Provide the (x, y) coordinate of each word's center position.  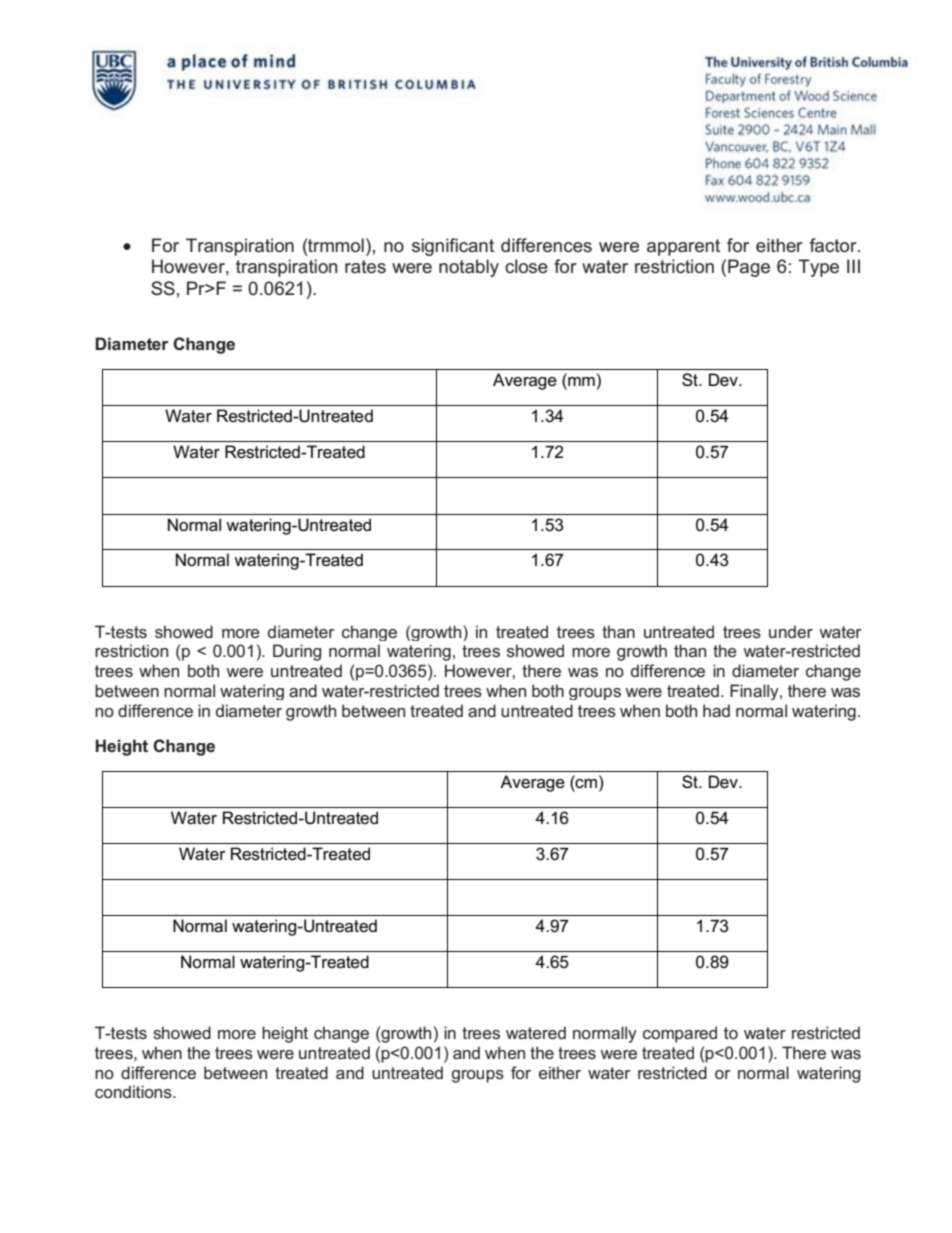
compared (680, 1034)
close (526, 266)
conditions (134, 1091)
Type (818, 268)
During (297, 652)
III (853, 266)
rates (365, 267)
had (716, 710)
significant (453, 247)
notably (469, 268)
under (791, 631)
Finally (755, 692)
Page (749, 268)
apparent (683, 247)
